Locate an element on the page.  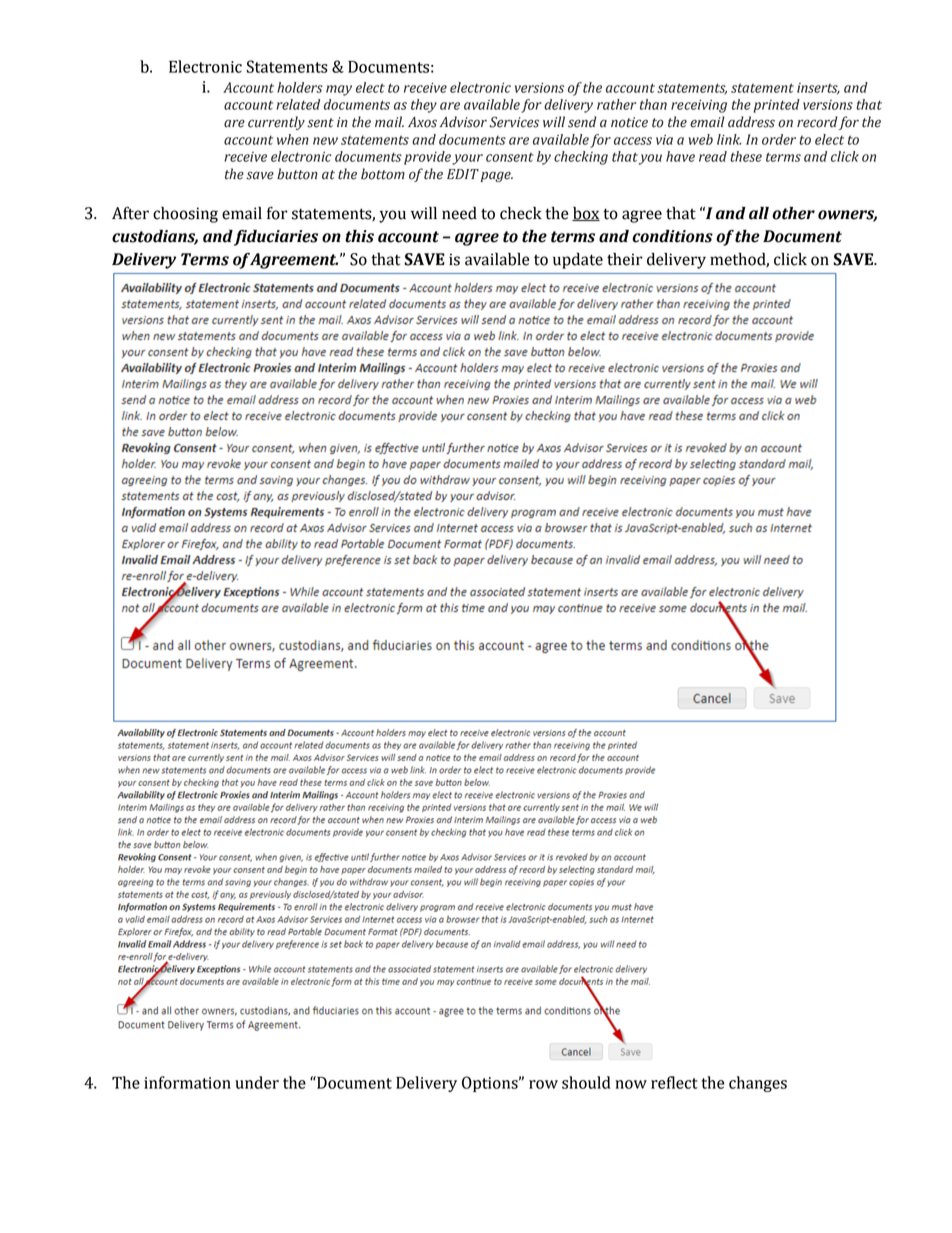
changes is located at coordinates (758, 1084).
